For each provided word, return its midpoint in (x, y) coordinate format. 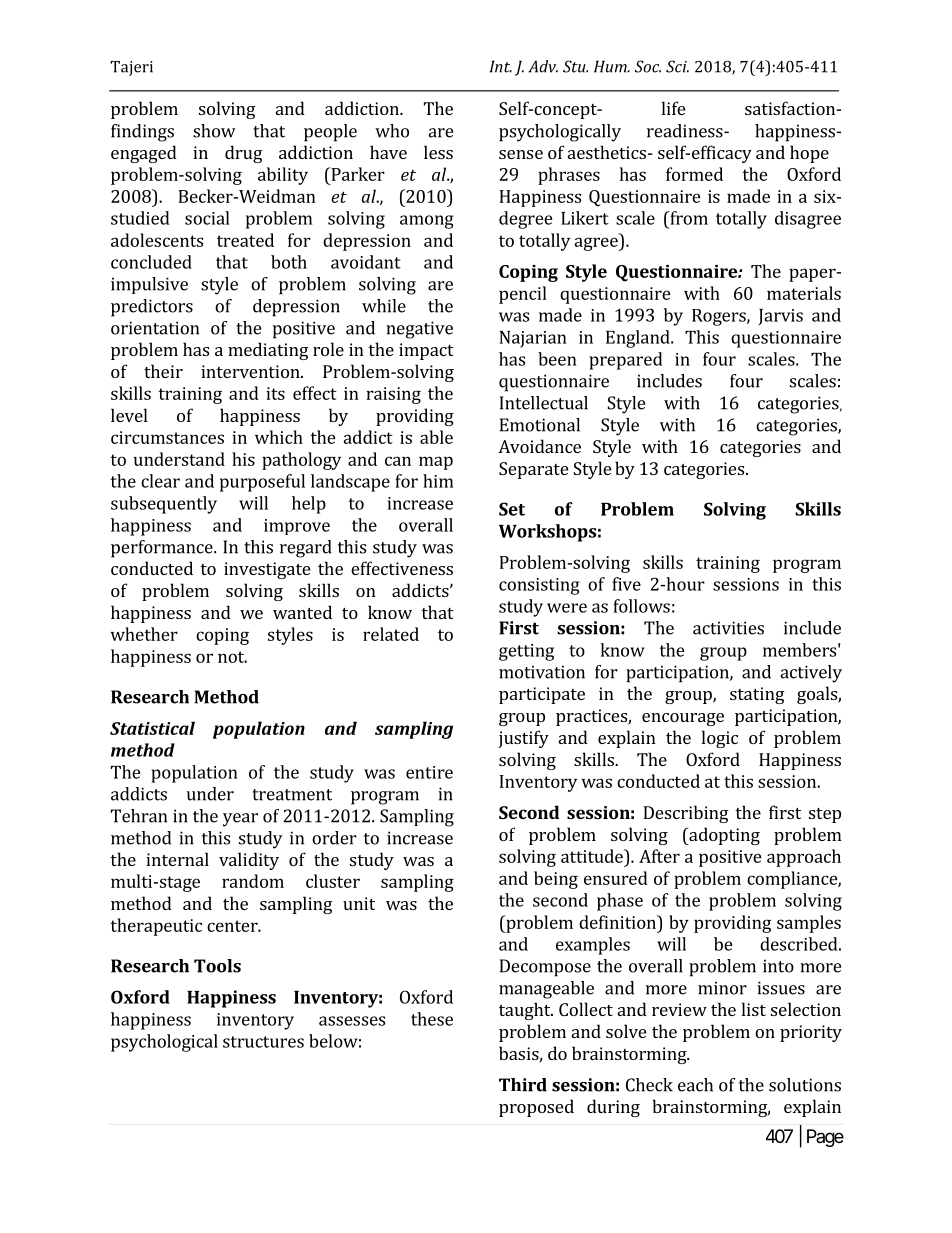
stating (757, 695)
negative (419, 330)
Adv (543, 66)
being (556, 880)
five (626, 584)
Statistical (152, 728)
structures (263, 1042)
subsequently (164, 505)
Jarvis (780, 317)
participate (542, 695)
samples (809, 924)
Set (512, 509)
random (253, 881)
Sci (677, 66)
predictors (152, 308)
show (214, 131)
